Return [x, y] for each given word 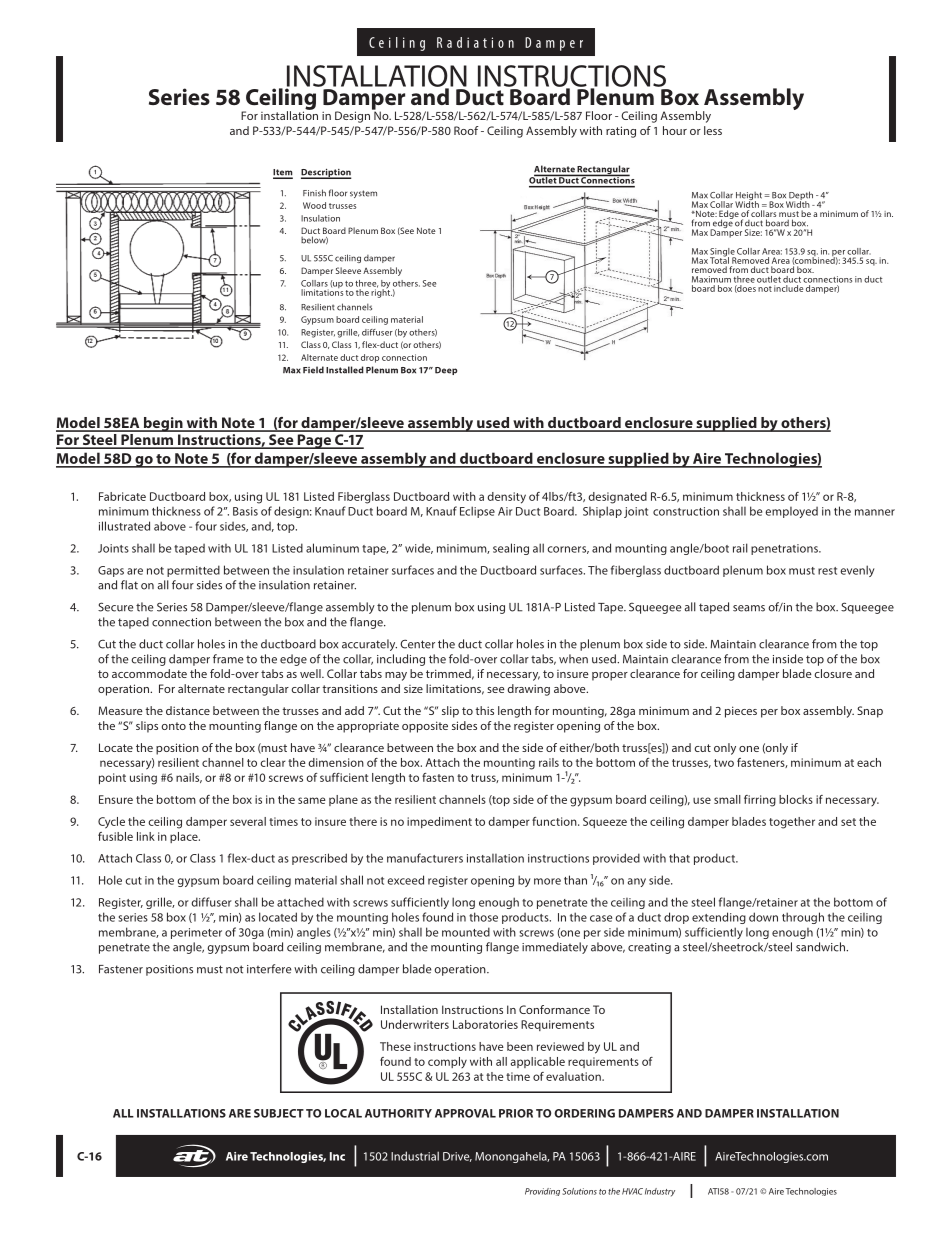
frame [228, 659]
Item [283, 173]
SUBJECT [279, 1113]
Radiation [475, 42]
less [713, 130]
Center [417, 644]
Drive [457, 1157]
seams [749, 608]
